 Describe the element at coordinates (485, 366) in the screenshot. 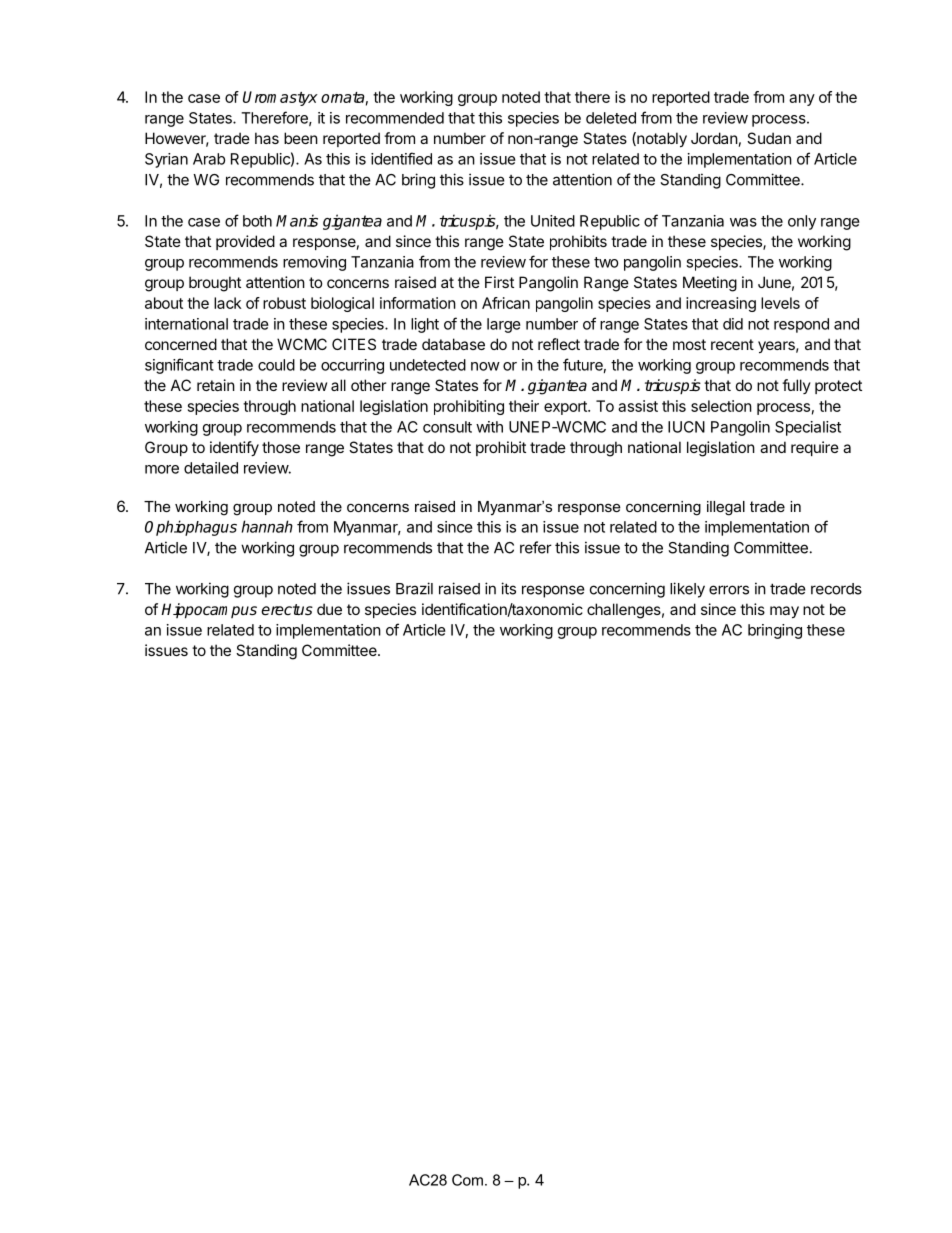

I see `now` at that location.
